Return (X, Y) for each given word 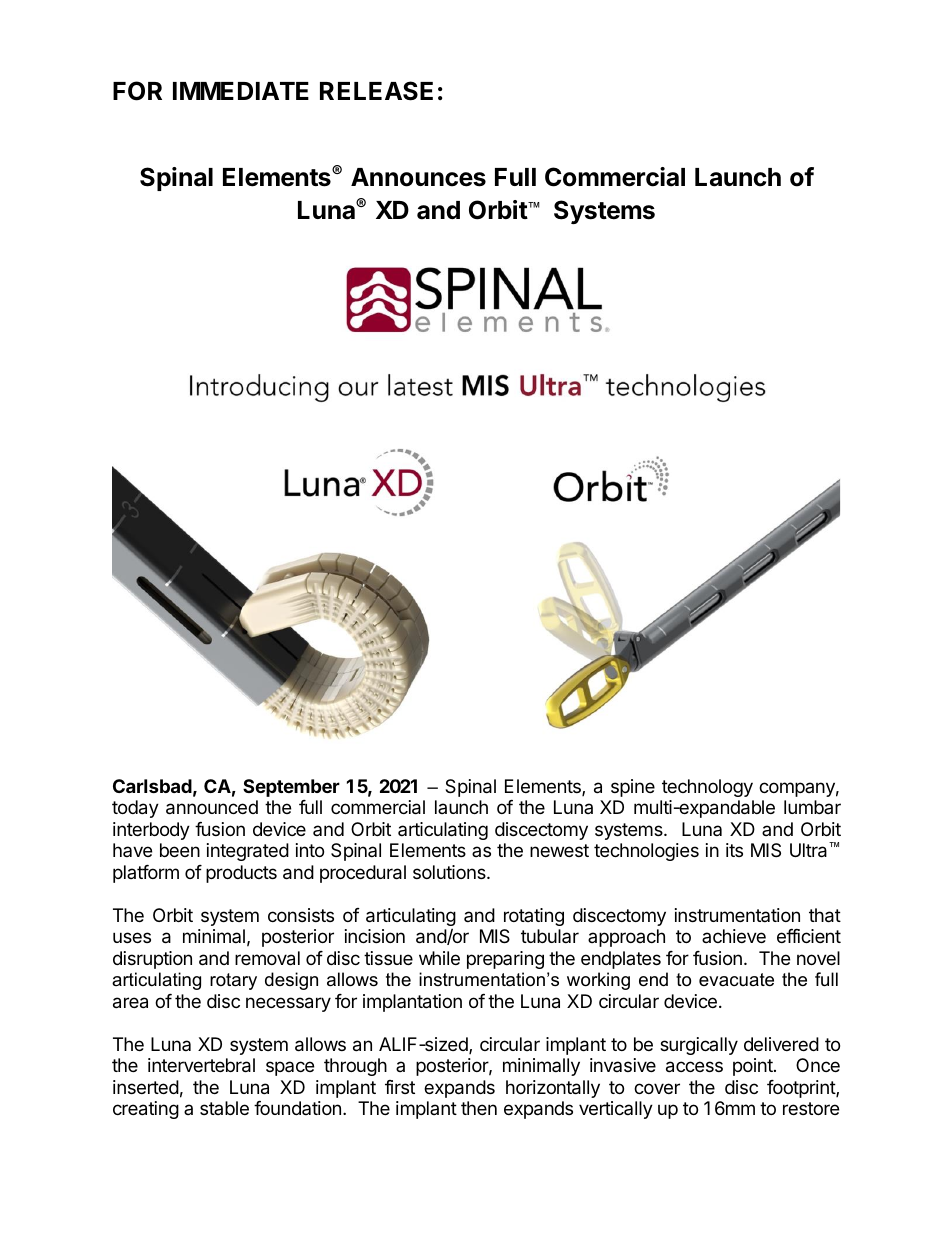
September (291, 788)
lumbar (812, 807)
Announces (418, 177)
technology (707, 788)
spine (633, 788)
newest (559, 850)
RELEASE (376, 91)
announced (212, 807)
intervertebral (201, 1065)
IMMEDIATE (241, 91)
